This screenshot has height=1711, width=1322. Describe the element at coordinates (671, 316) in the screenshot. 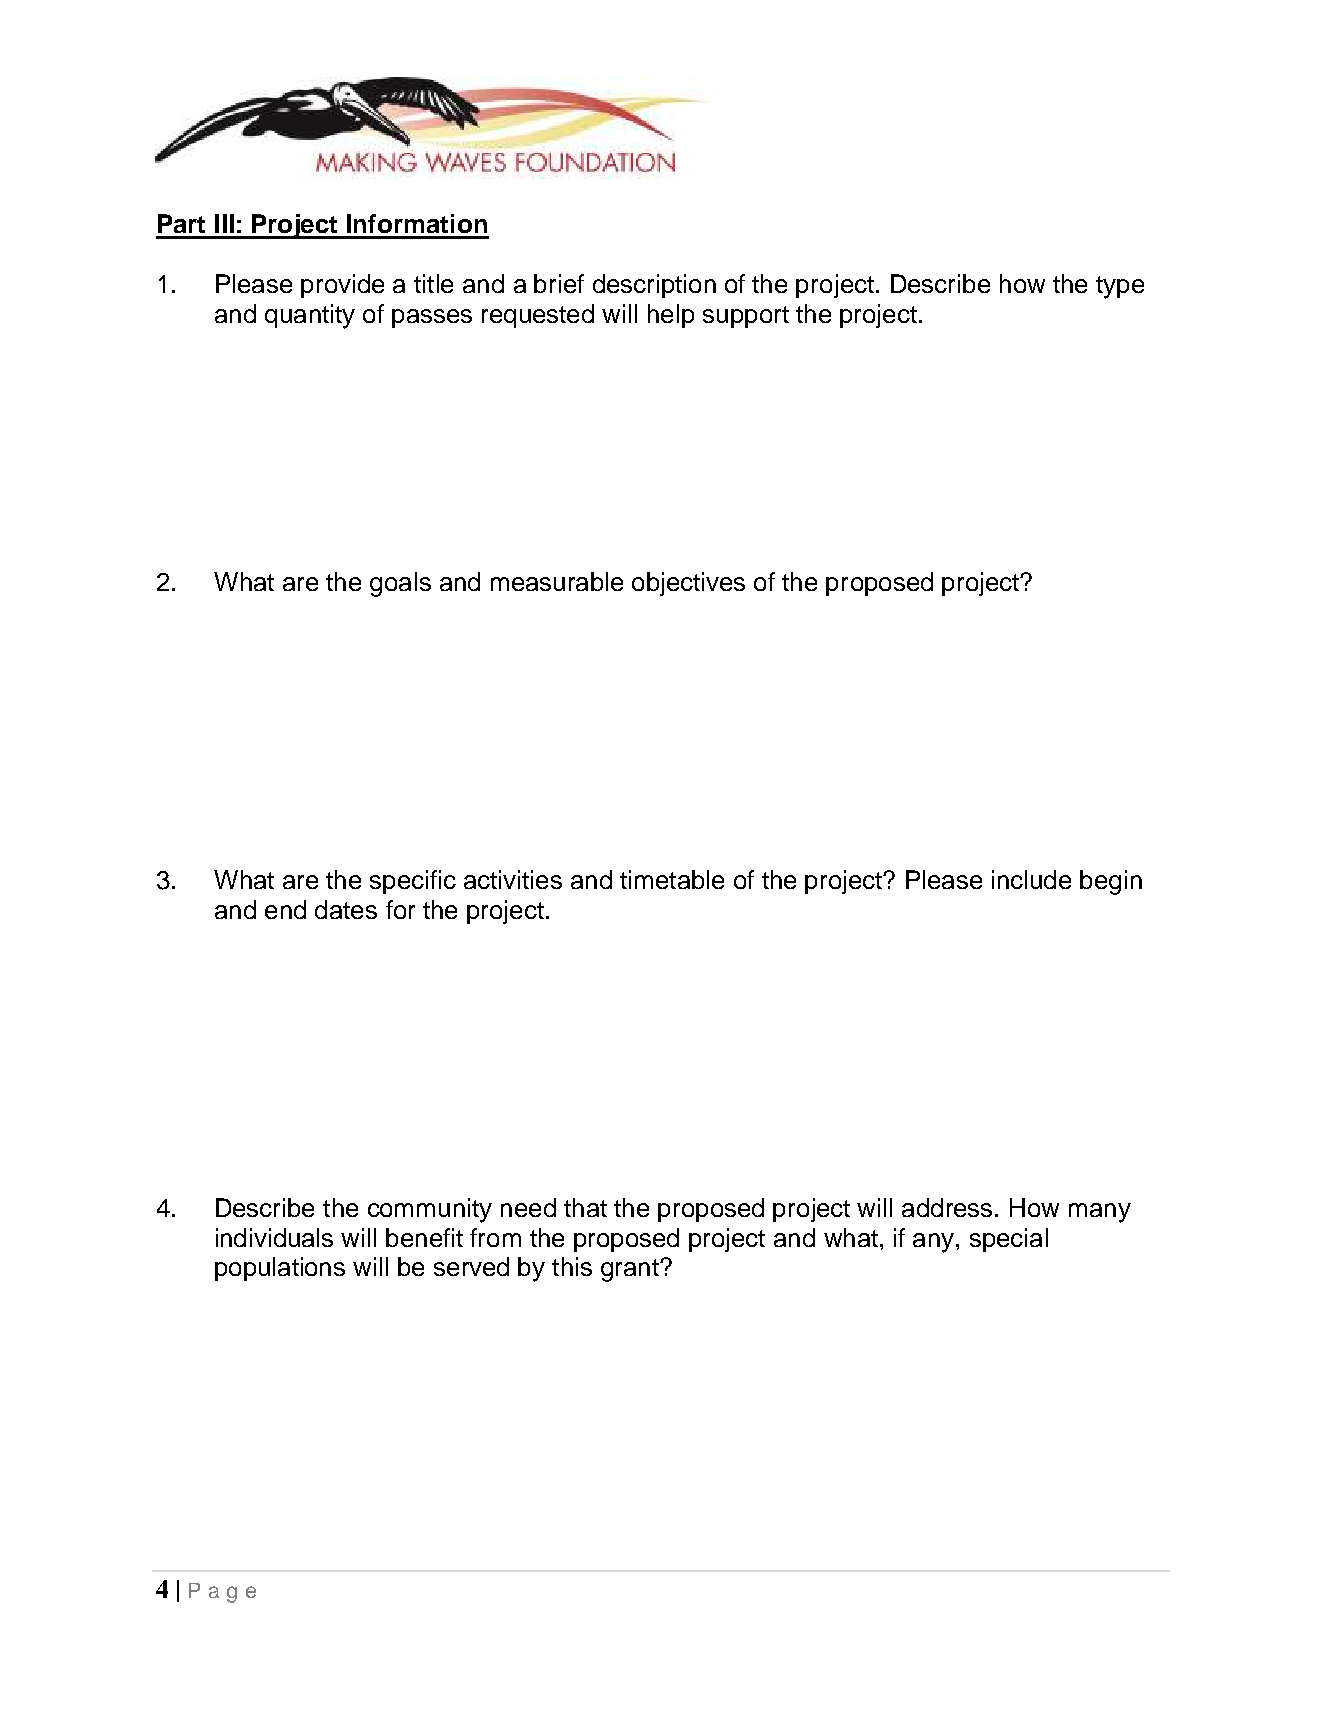

I see `help` at that location.
